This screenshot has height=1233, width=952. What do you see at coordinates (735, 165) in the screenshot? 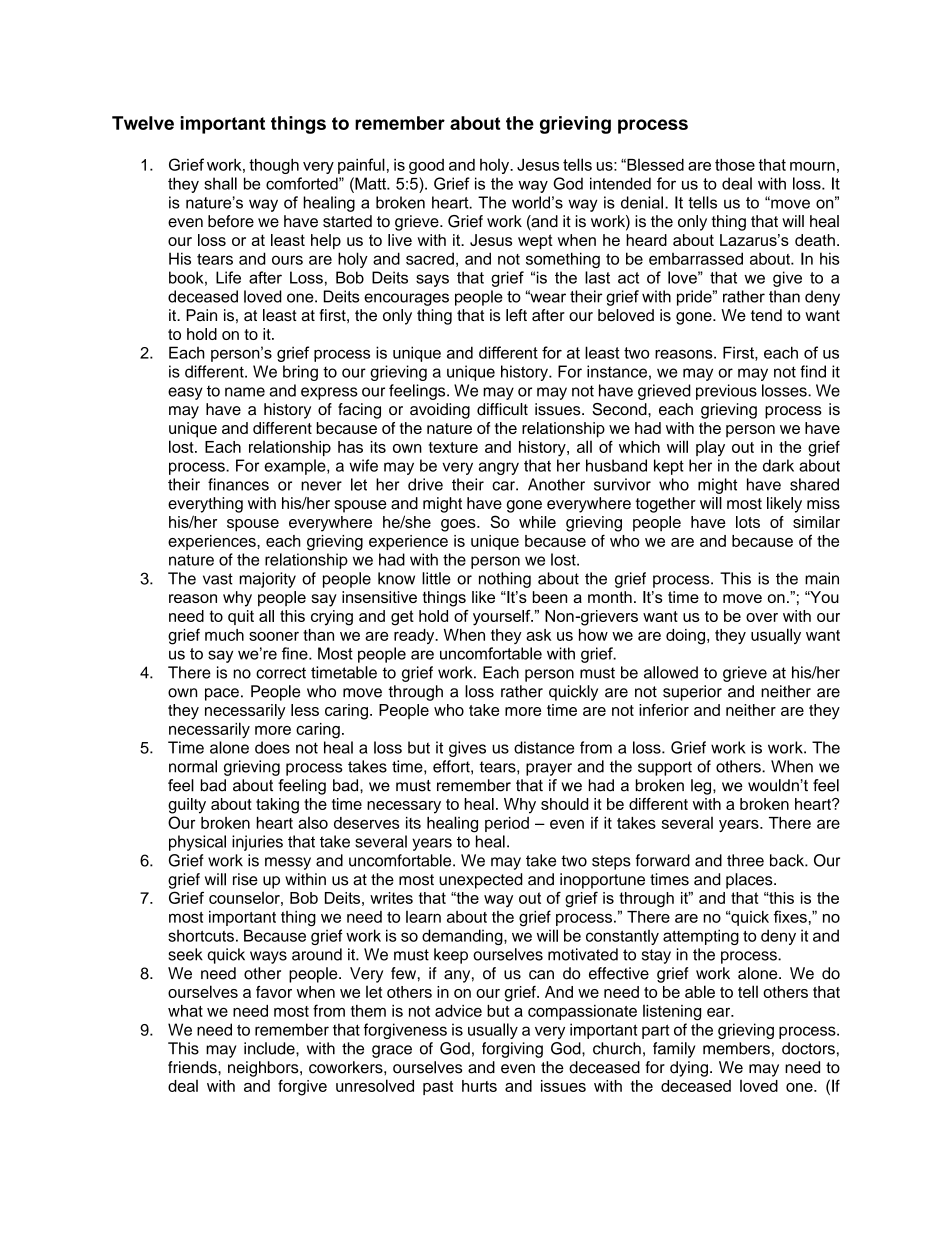
I see `those` at bounding box center [735, 165].
